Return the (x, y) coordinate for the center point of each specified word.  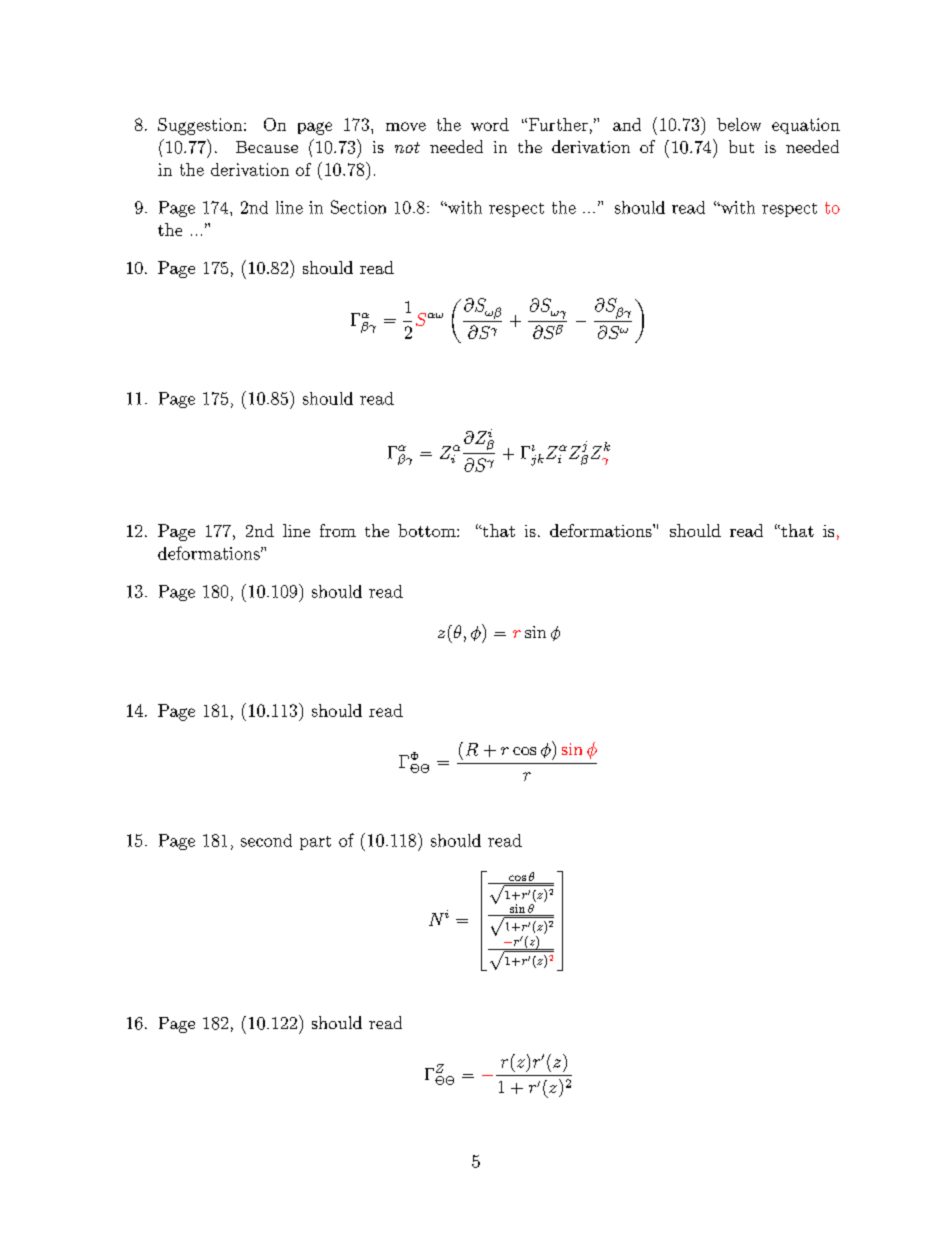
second (266, 840)
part (315, 843)
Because (267, 147)
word (490, 124)
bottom (428, 530)
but (741, 146)
